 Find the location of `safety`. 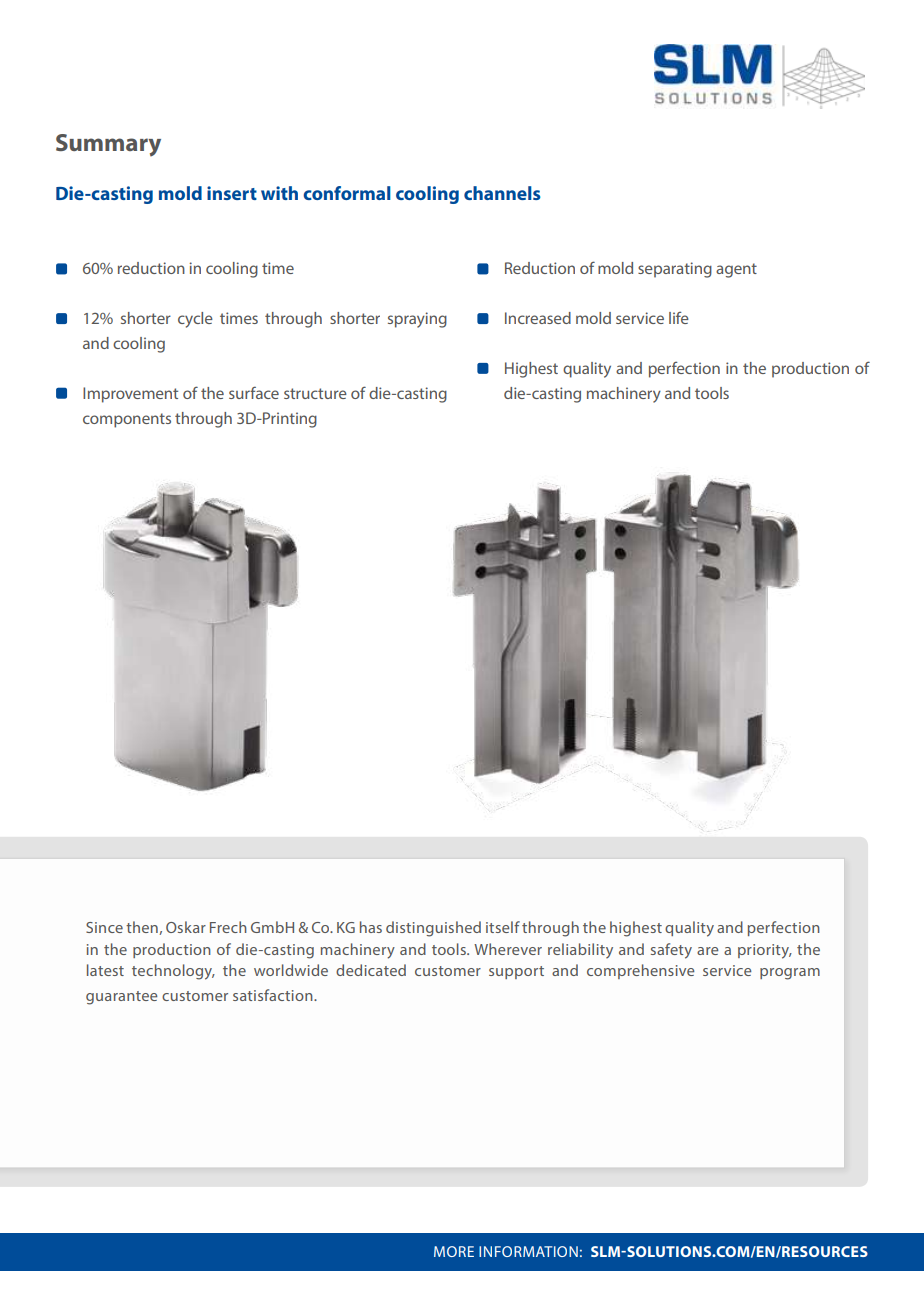

safety is located at coordinates (671, 951).
